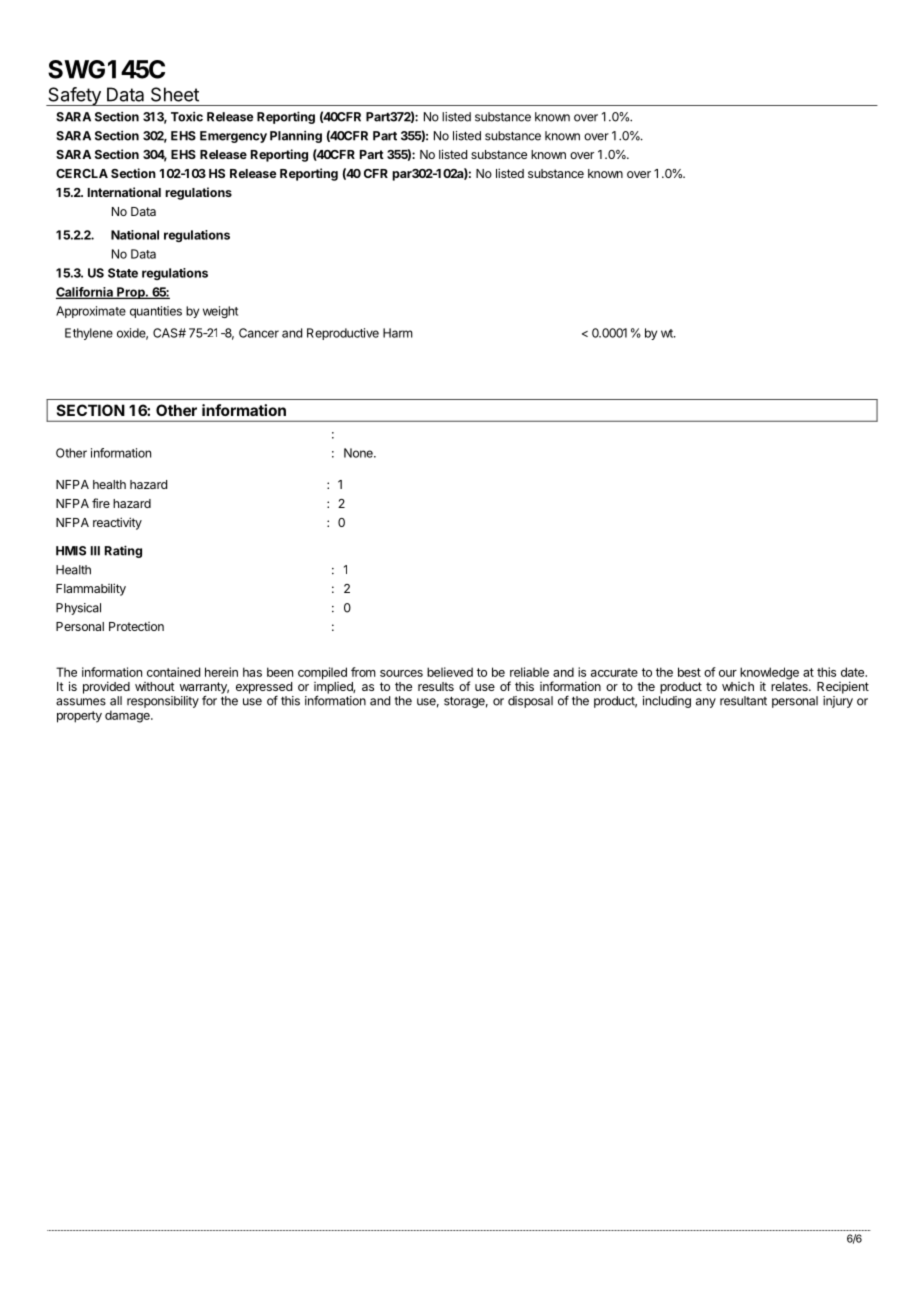  I want to click on responsibility, so click(163, 702).
